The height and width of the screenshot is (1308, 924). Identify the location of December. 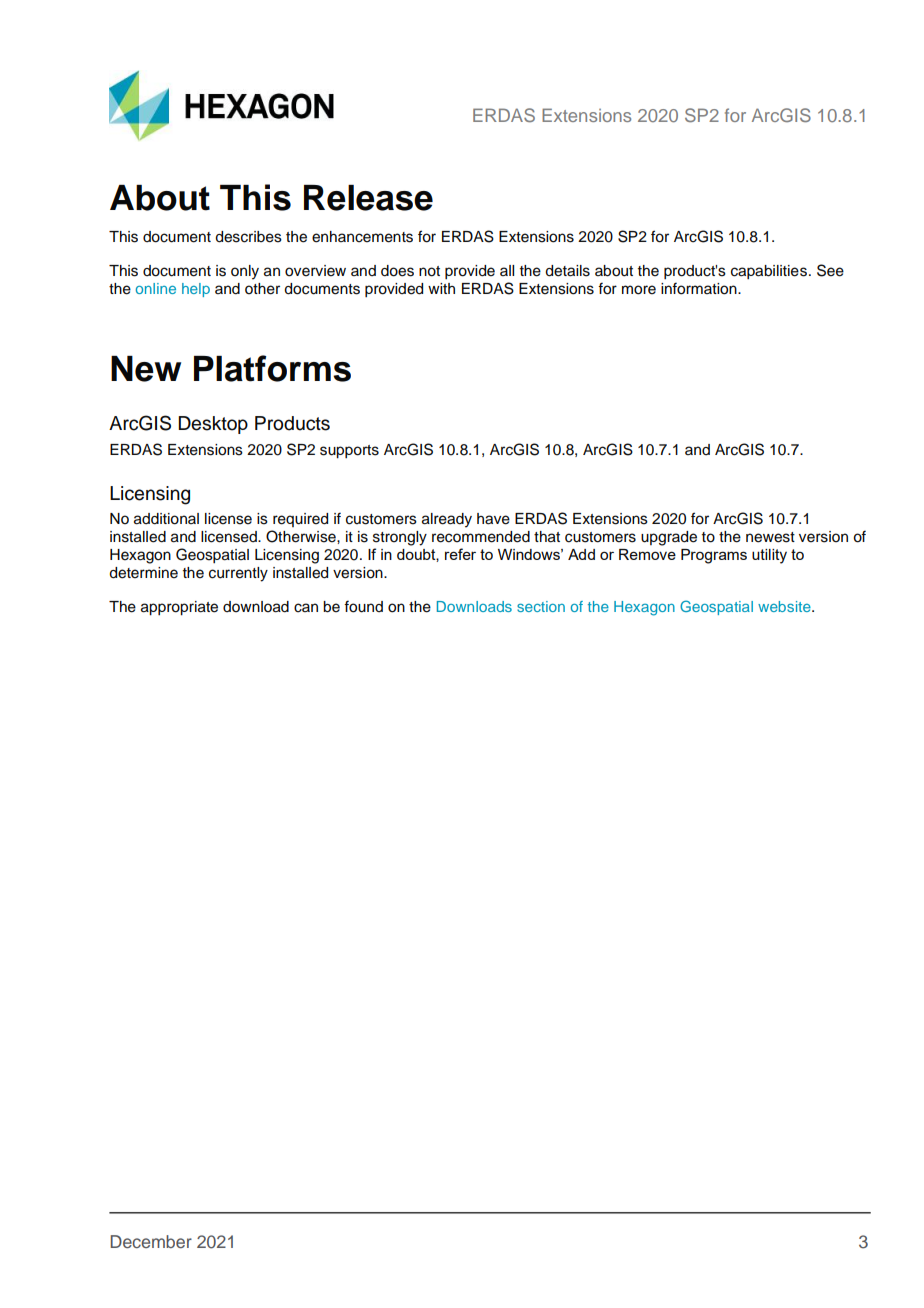
(151, 1241).
